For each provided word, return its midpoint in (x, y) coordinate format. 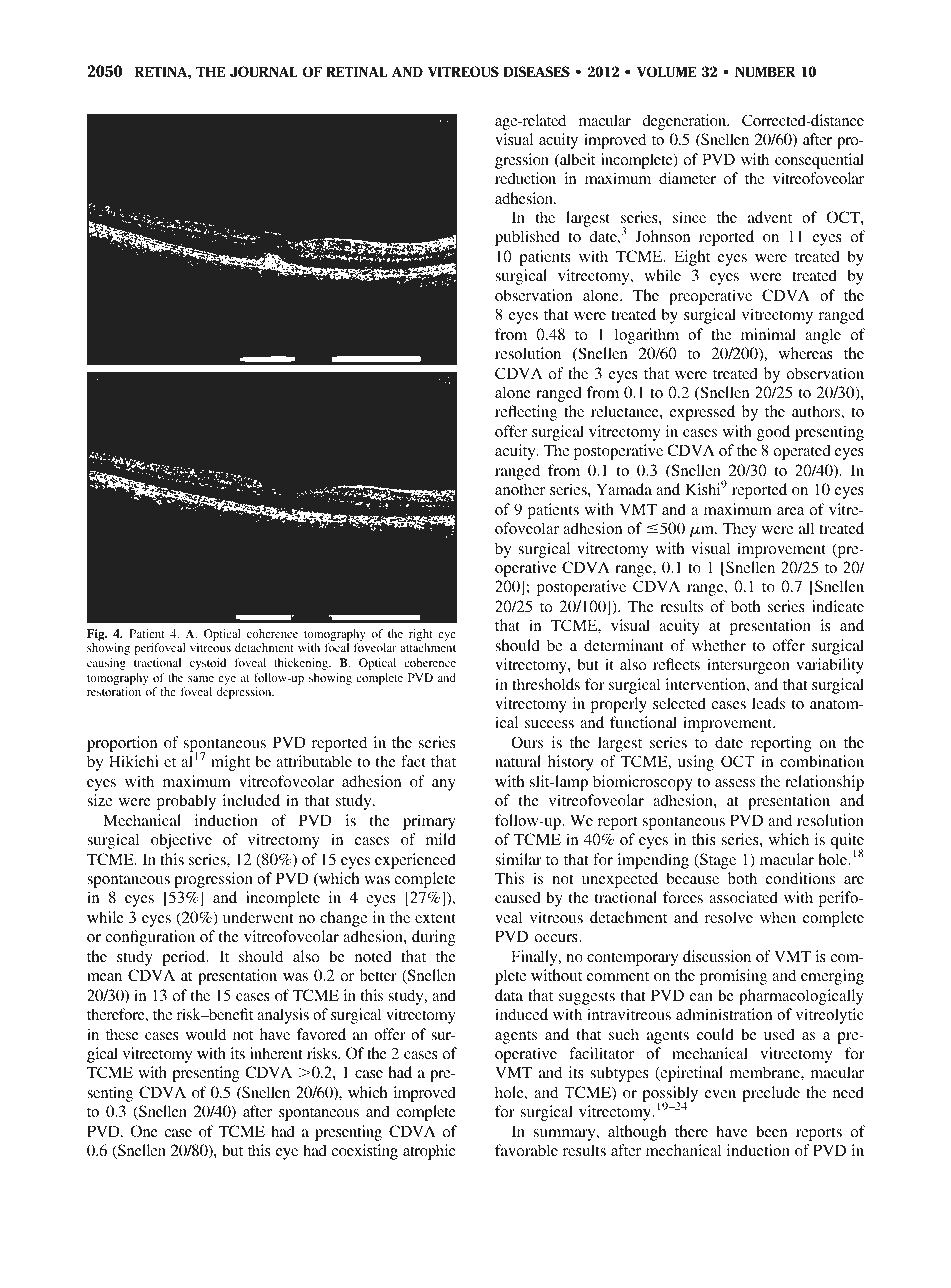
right (421, 636)
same (201, 679)
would (206, 1034)
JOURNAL (264, 72)
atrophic (429, 1152)
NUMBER (765, 72)
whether (719, 645)
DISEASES (536, 72)
